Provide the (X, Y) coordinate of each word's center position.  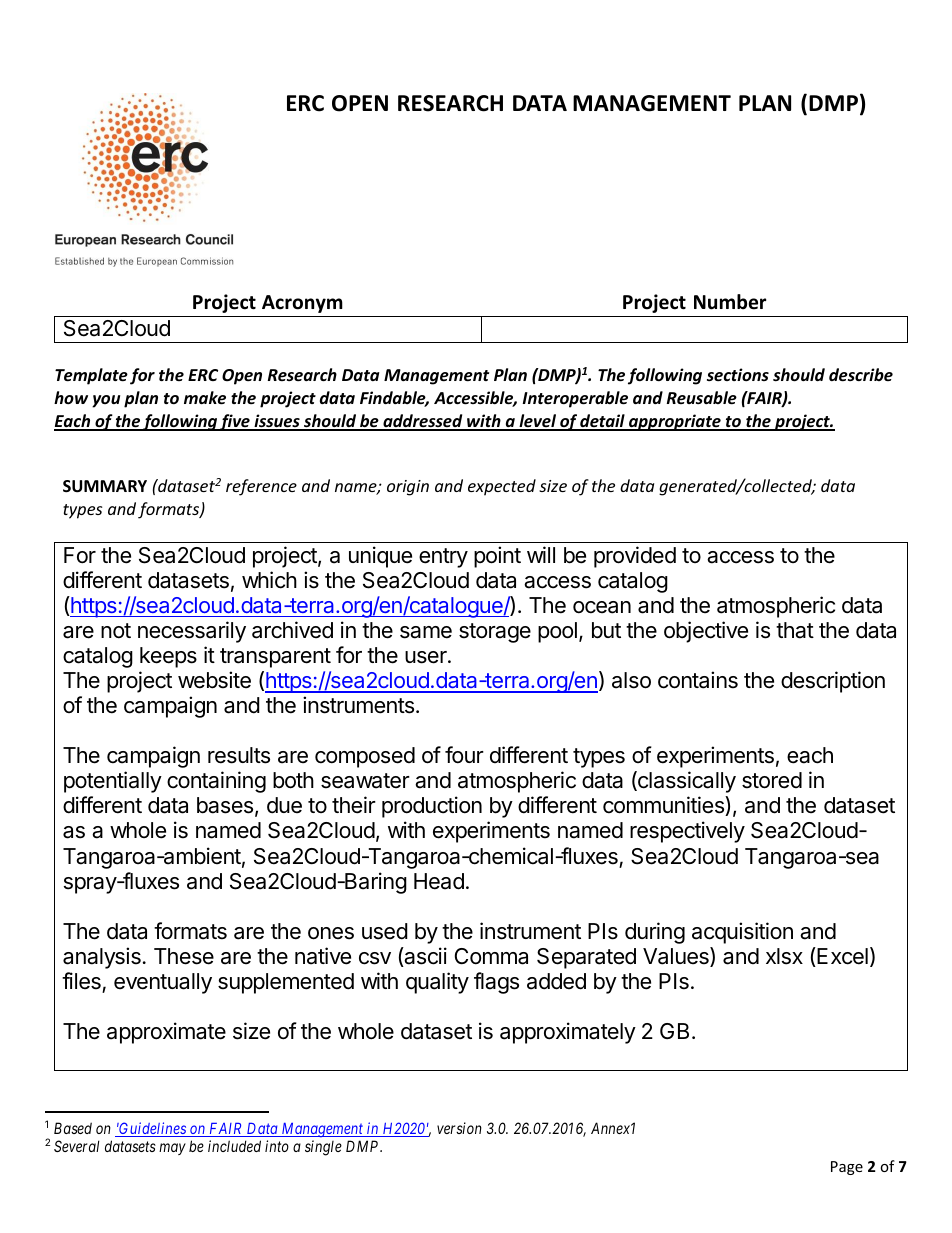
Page (847, 1168)
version (459, 1128)
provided (635, 557)
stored (772, 780)
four (464, 755)
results (239, 755)
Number (730, 302)
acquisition (742, 933)
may (172, 1149)
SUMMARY (105, 486)
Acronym (302, 304)
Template (91, 376)
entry (443, 558)
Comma (491, 956)
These (184, 956)
